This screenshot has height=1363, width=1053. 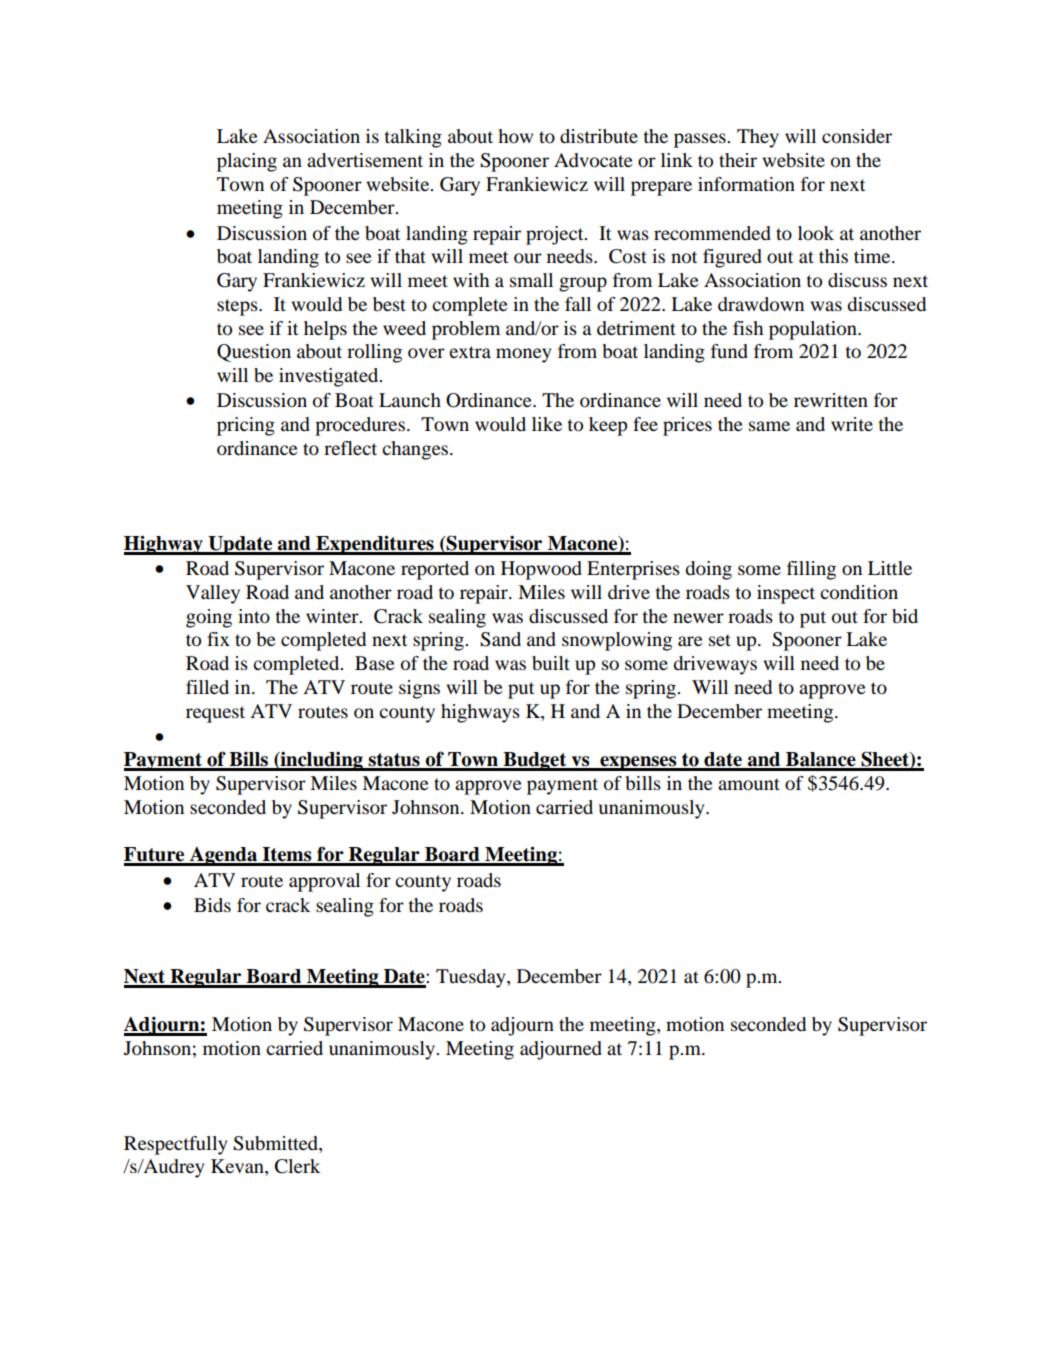 What do you see at coordinates (769, 426) in the screenshot?
I see `same` at bounding box center [769, 426].
